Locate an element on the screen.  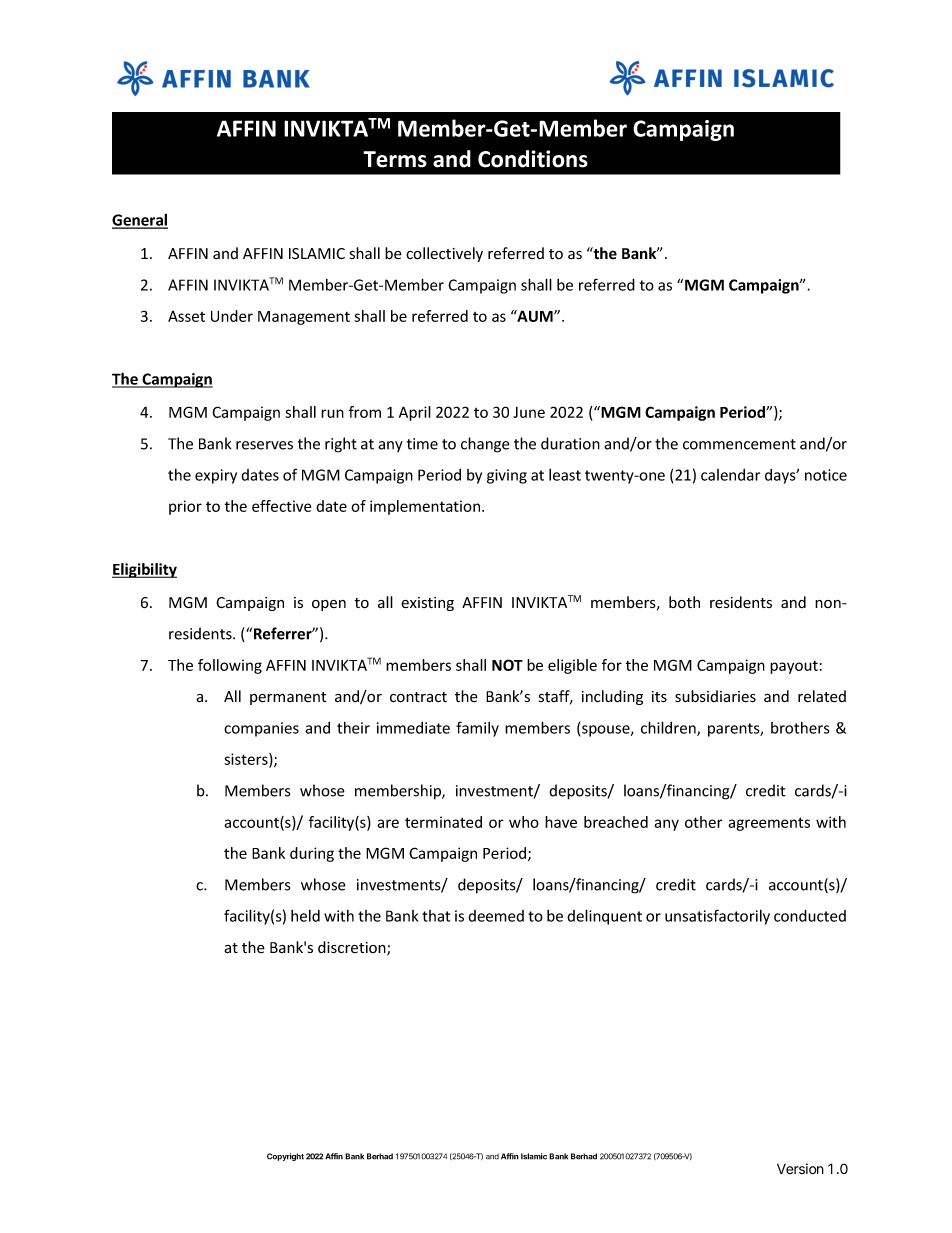
held is located at coordinates (305, 916).
